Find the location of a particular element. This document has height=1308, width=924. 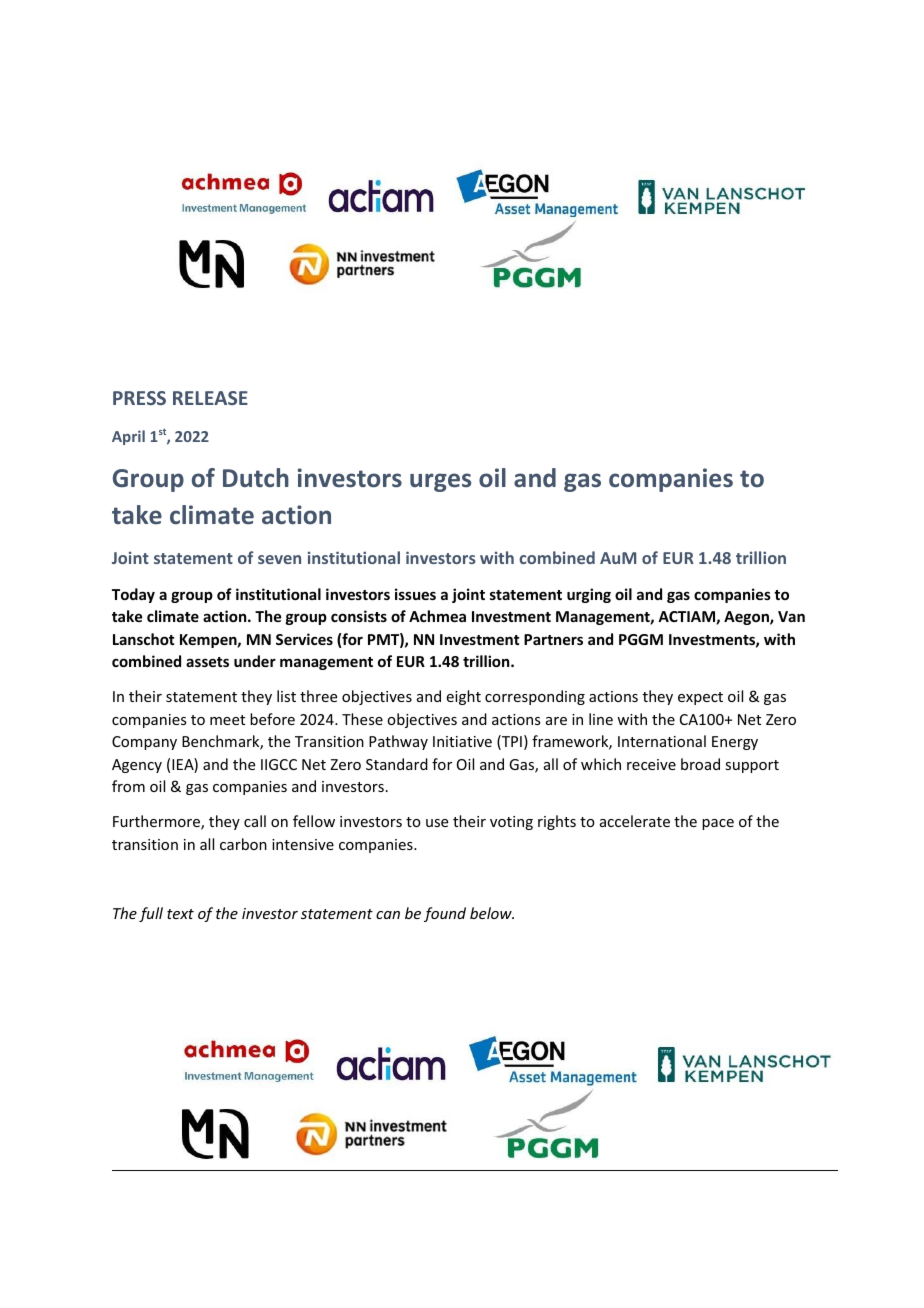

urges is located at coordinates (440, 482).
